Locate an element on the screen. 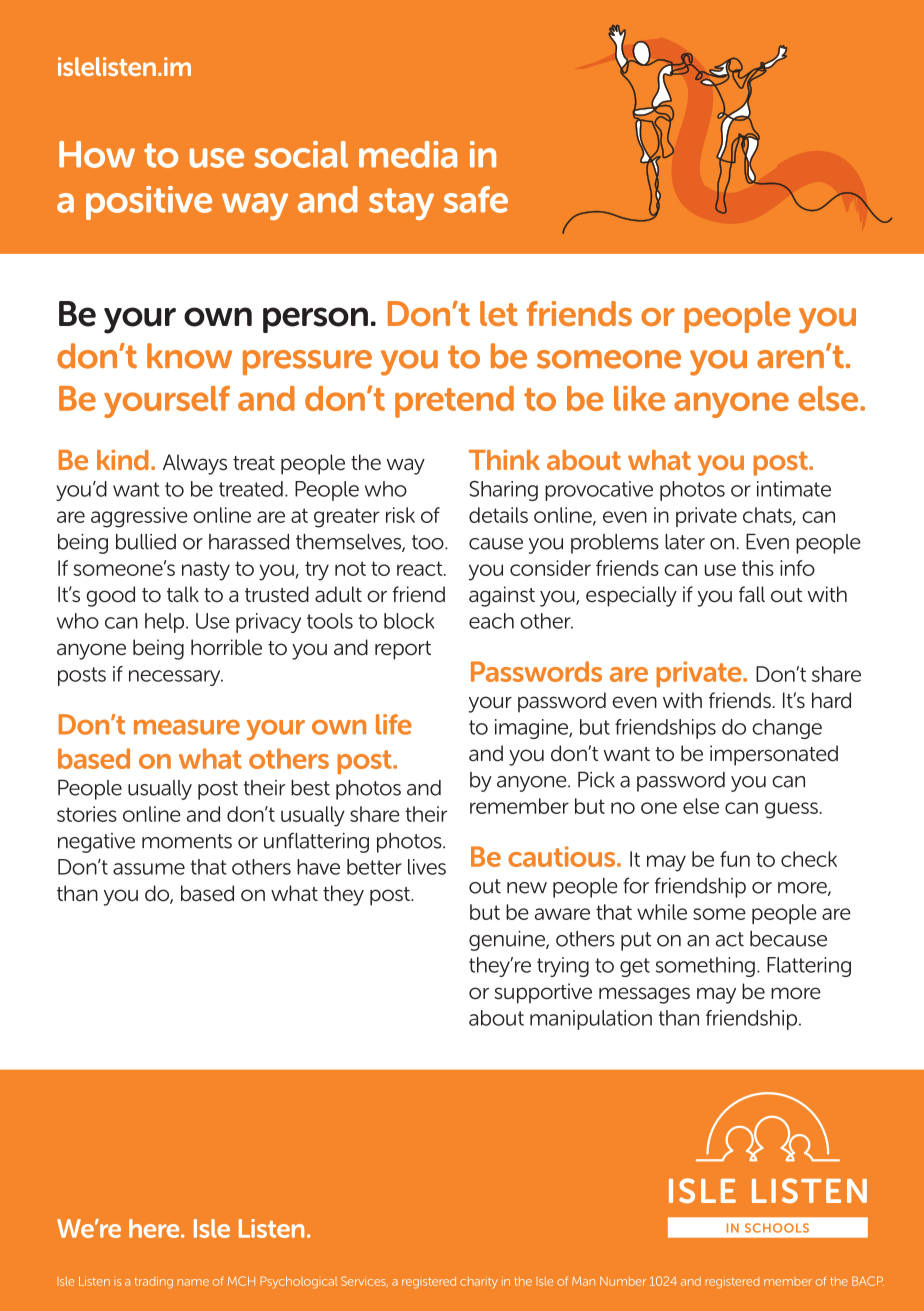  react is located at coordinates (421, 568).
